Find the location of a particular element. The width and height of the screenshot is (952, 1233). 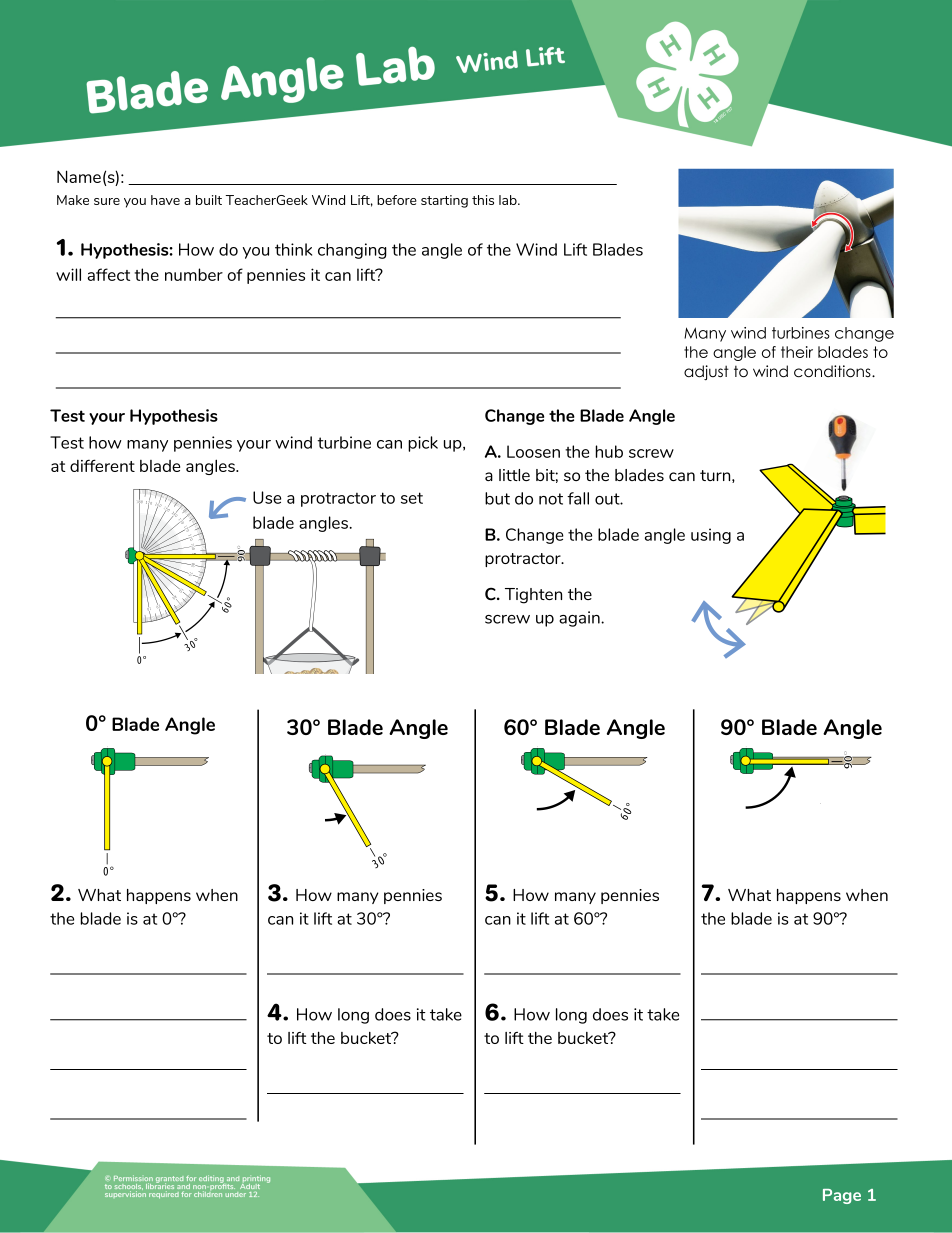

adjust is located at coordinates (706, 373).
